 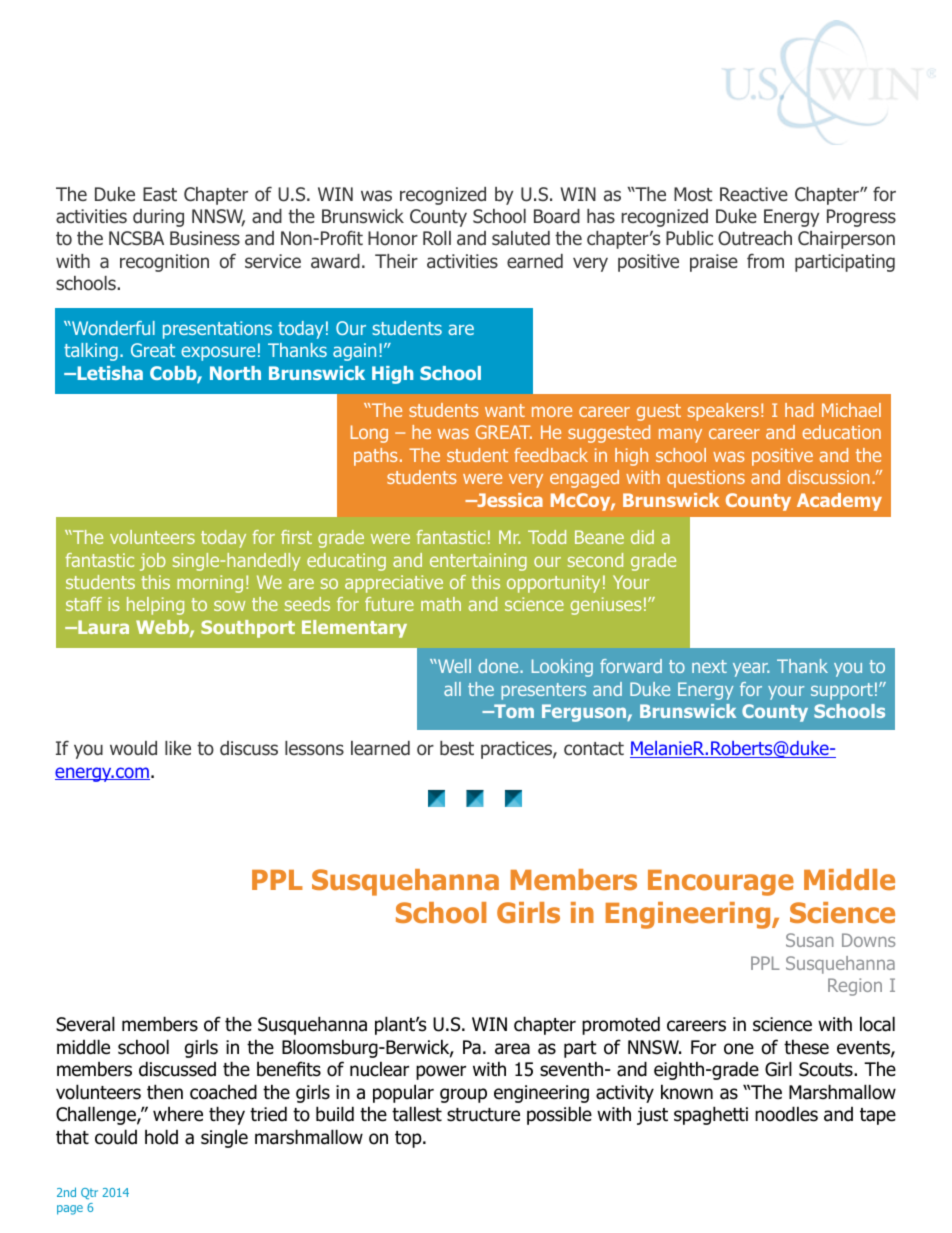 What do you see at coordinates (158, 218) in the document?
I see `during` at bounding box center [158, 218].
